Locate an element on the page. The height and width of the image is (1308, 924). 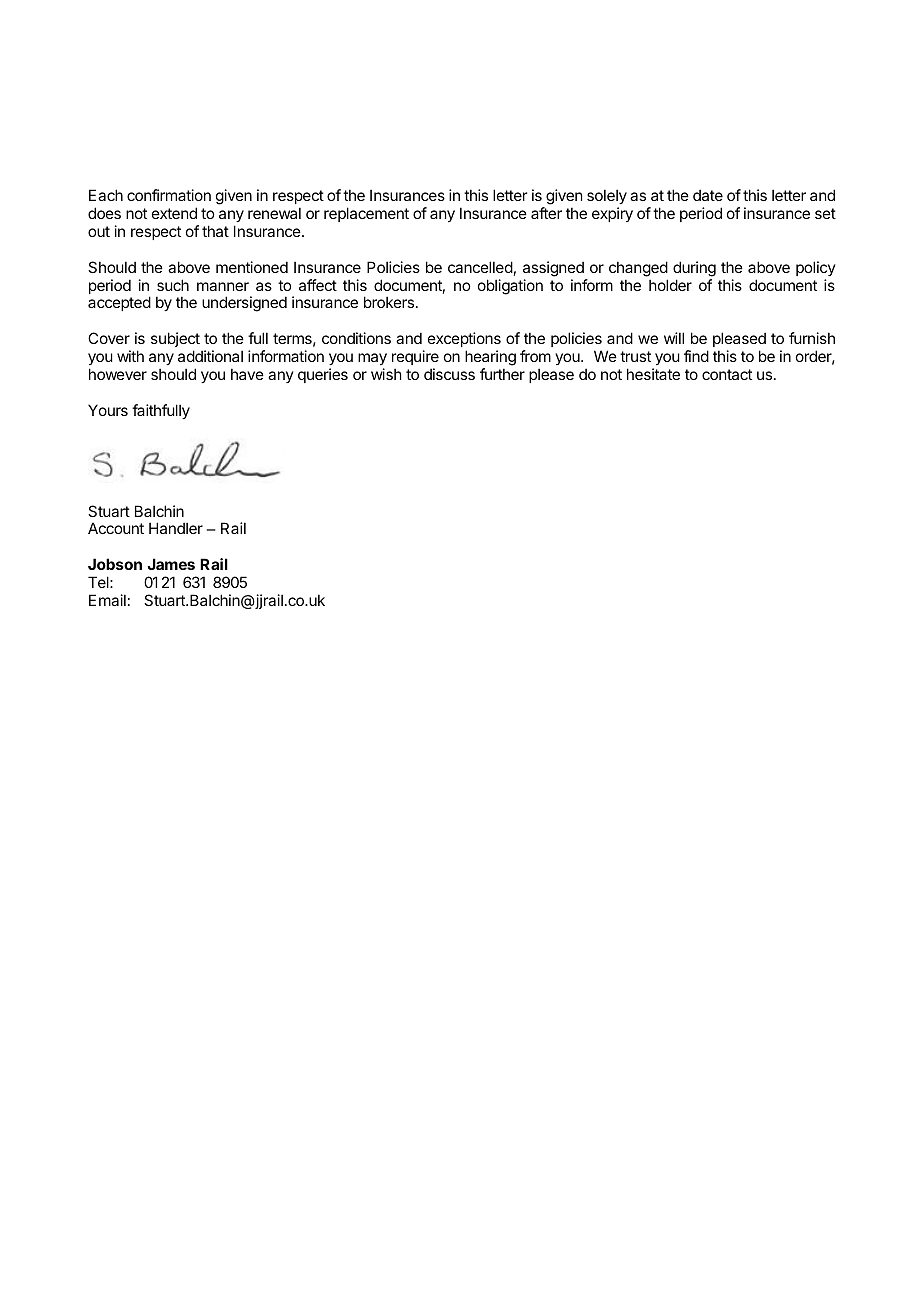
date is located at coordinates (708, 195).
